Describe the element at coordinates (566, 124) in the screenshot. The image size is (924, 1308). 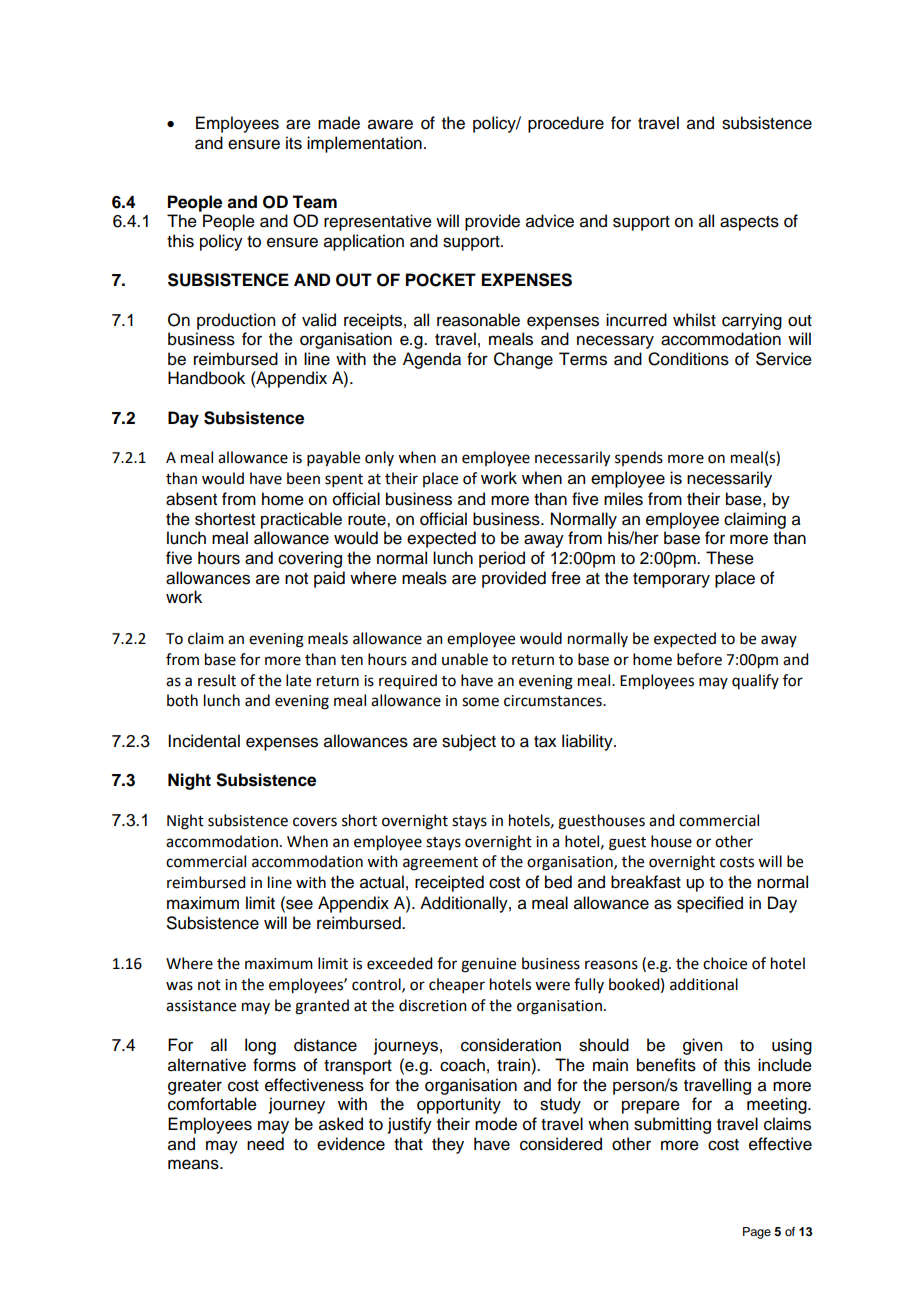
I see `procedure` at that location.
